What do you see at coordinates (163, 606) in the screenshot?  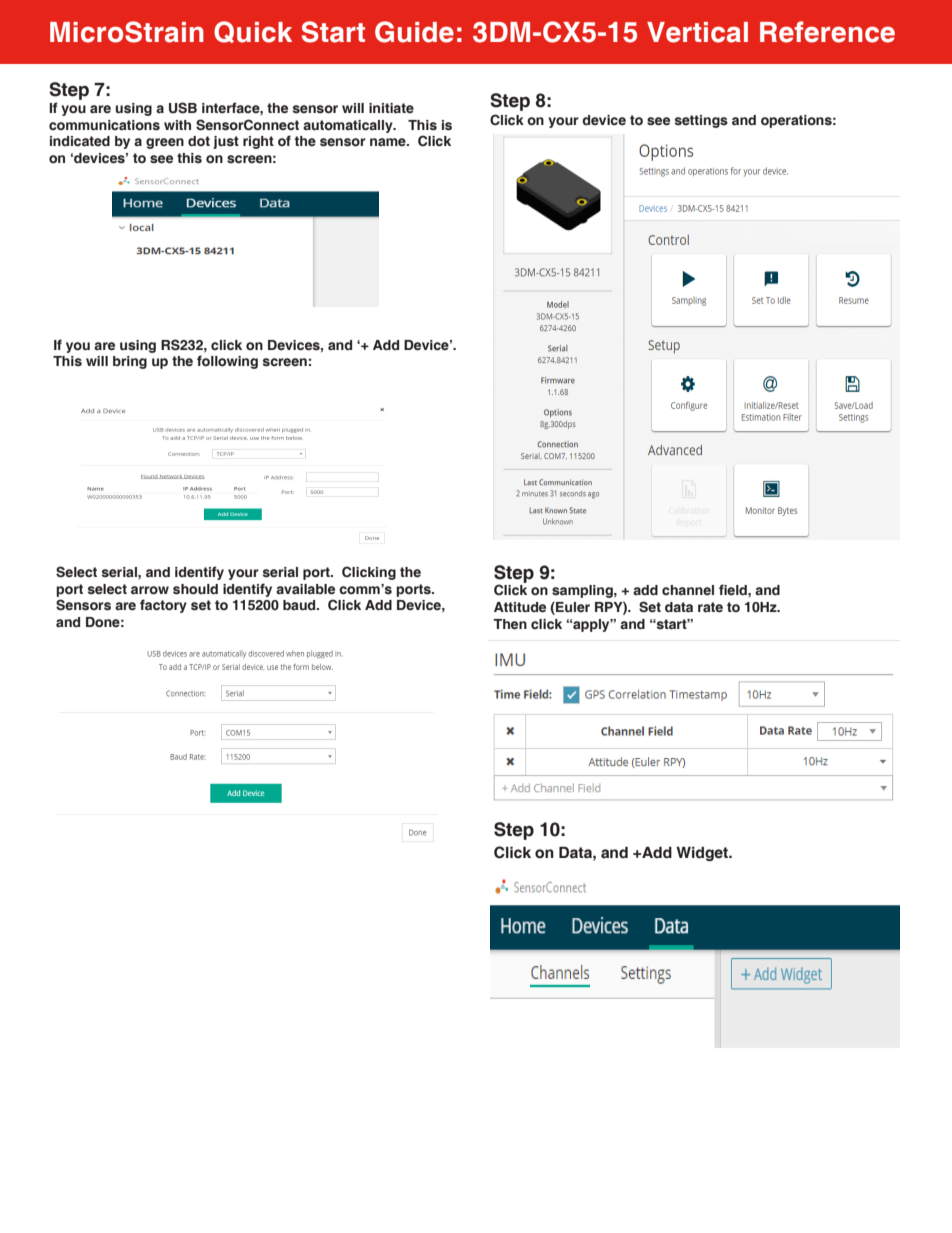 I see `factory` at bounding box center [163, 606].
